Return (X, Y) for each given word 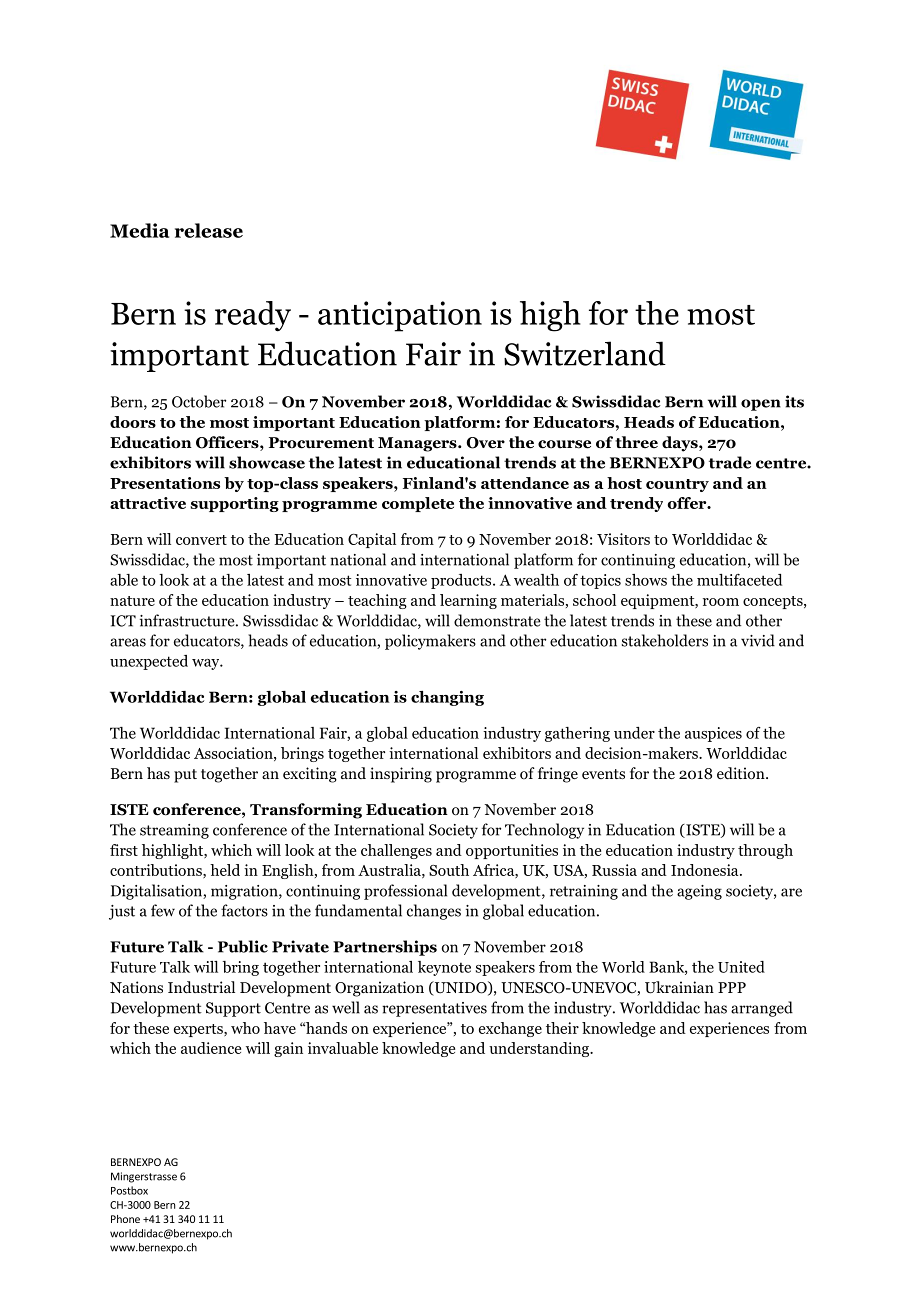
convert (201, 540)
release (209, 230)
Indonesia (706, 870)
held (225, 870)
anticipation (400, 316)
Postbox (129, 1190)
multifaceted (739, 580)
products (462, 581)
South (449, 870)
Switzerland (585, 353)
